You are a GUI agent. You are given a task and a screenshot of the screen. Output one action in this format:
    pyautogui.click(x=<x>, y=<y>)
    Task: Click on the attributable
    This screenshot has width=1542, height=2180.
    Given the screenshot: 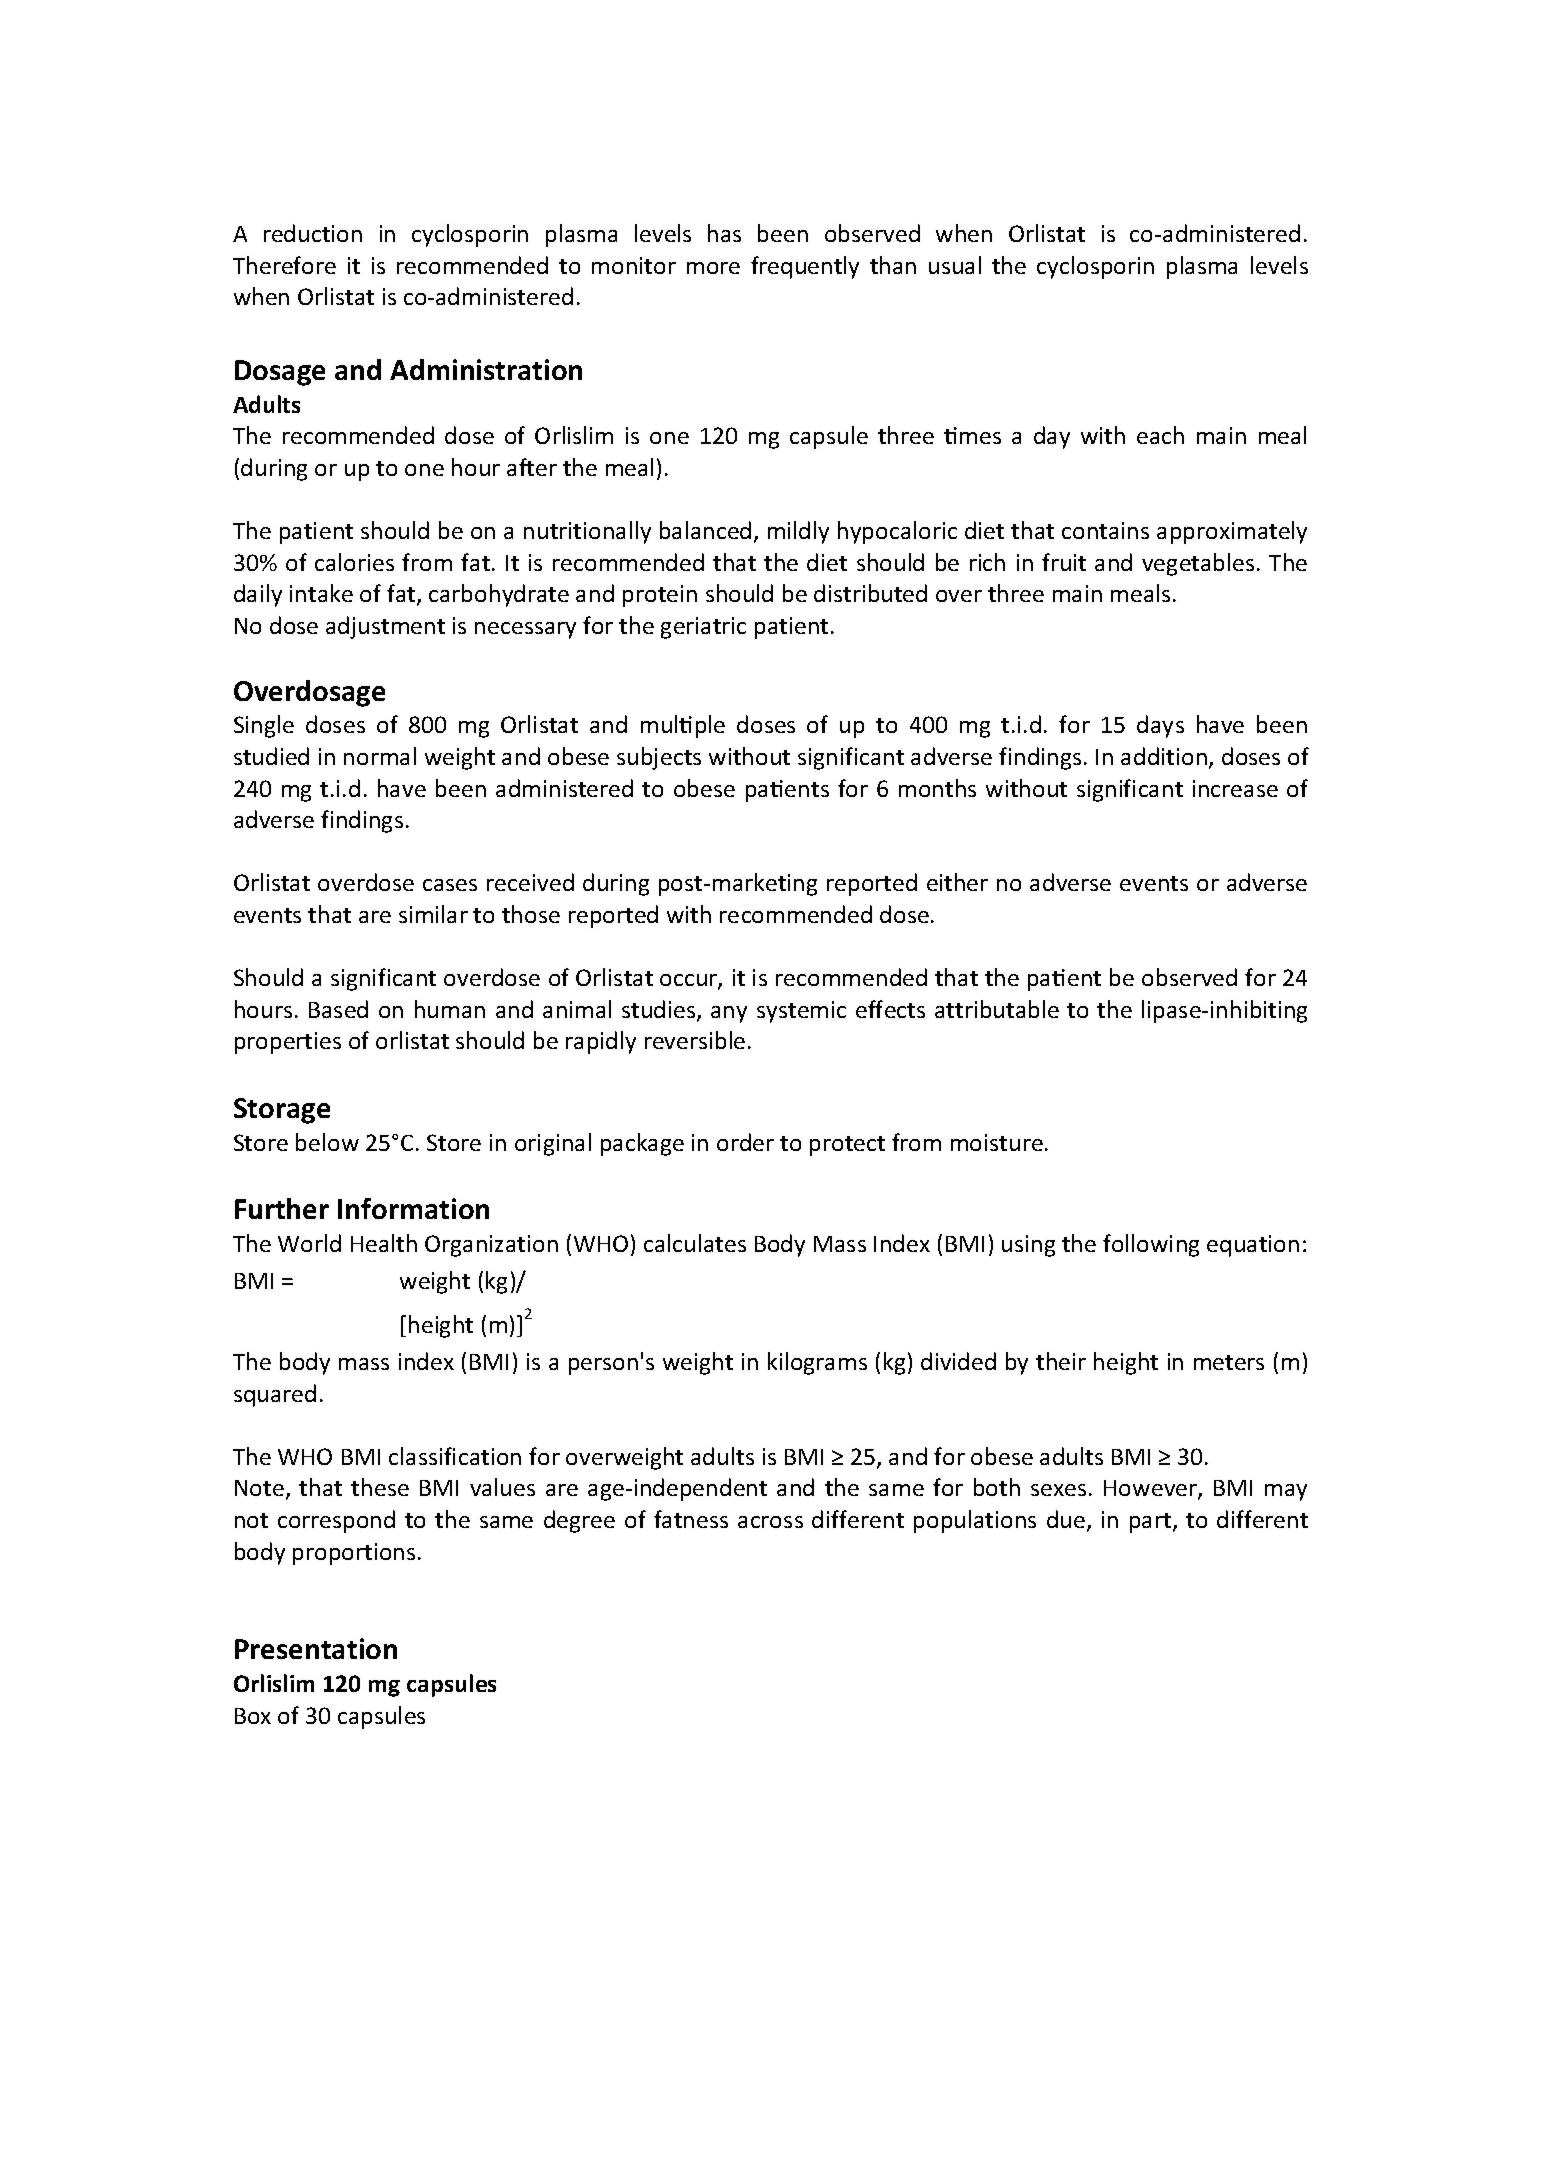 What is the action you would take?
    pyautogui.click(x=997, y=1009)
